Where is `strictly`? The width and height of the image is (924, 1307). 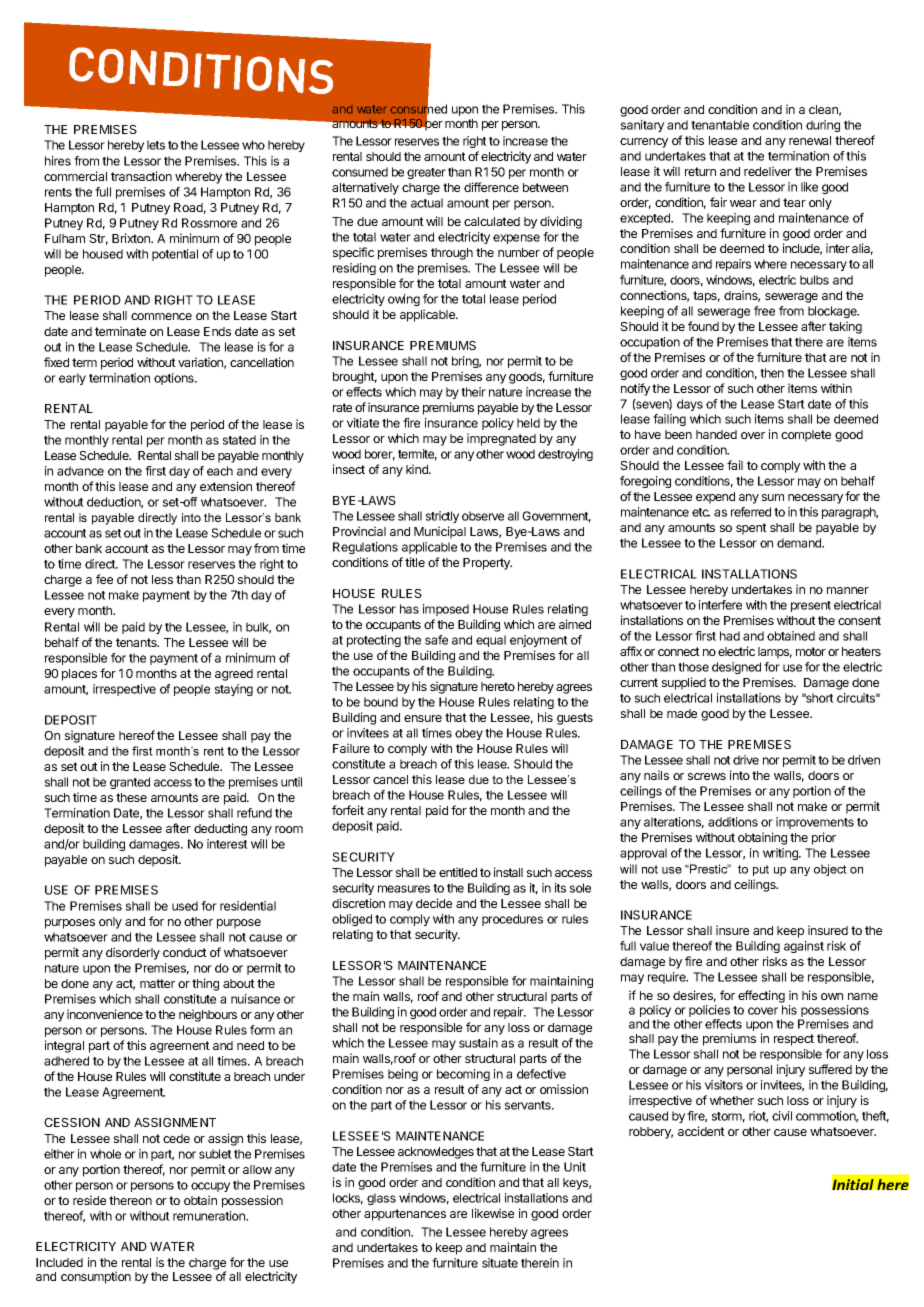
strictly is located at coordinates (442, 517).
